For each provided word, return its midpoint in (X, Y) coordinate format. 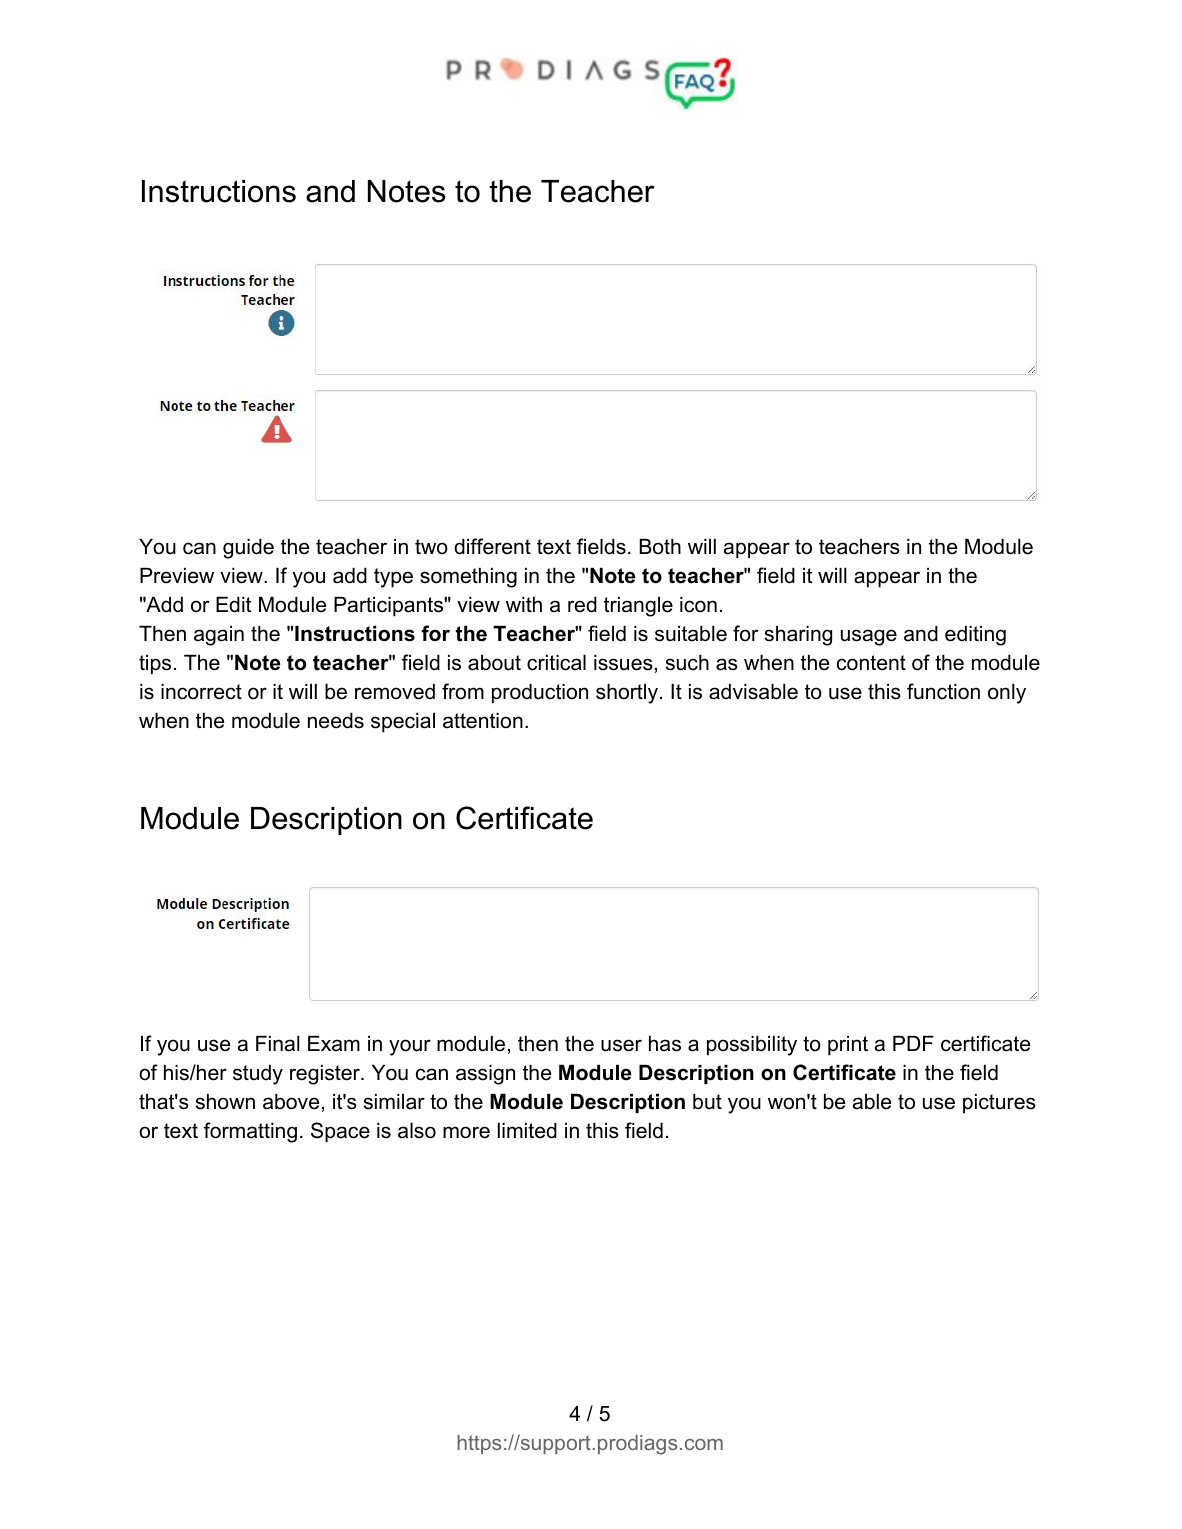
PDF (913, 1043)
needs (336, 721)
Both (660, 547)
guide (248, 549)
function (943, 691)
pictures (999, 1104)
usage (869, 637)
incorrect (201, 692)
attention (483, 721)
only (1007, 694)
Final (278, 1044)
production (540, 694)
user (621, 1045)
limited (527, 1131)
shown (225, 1102)
